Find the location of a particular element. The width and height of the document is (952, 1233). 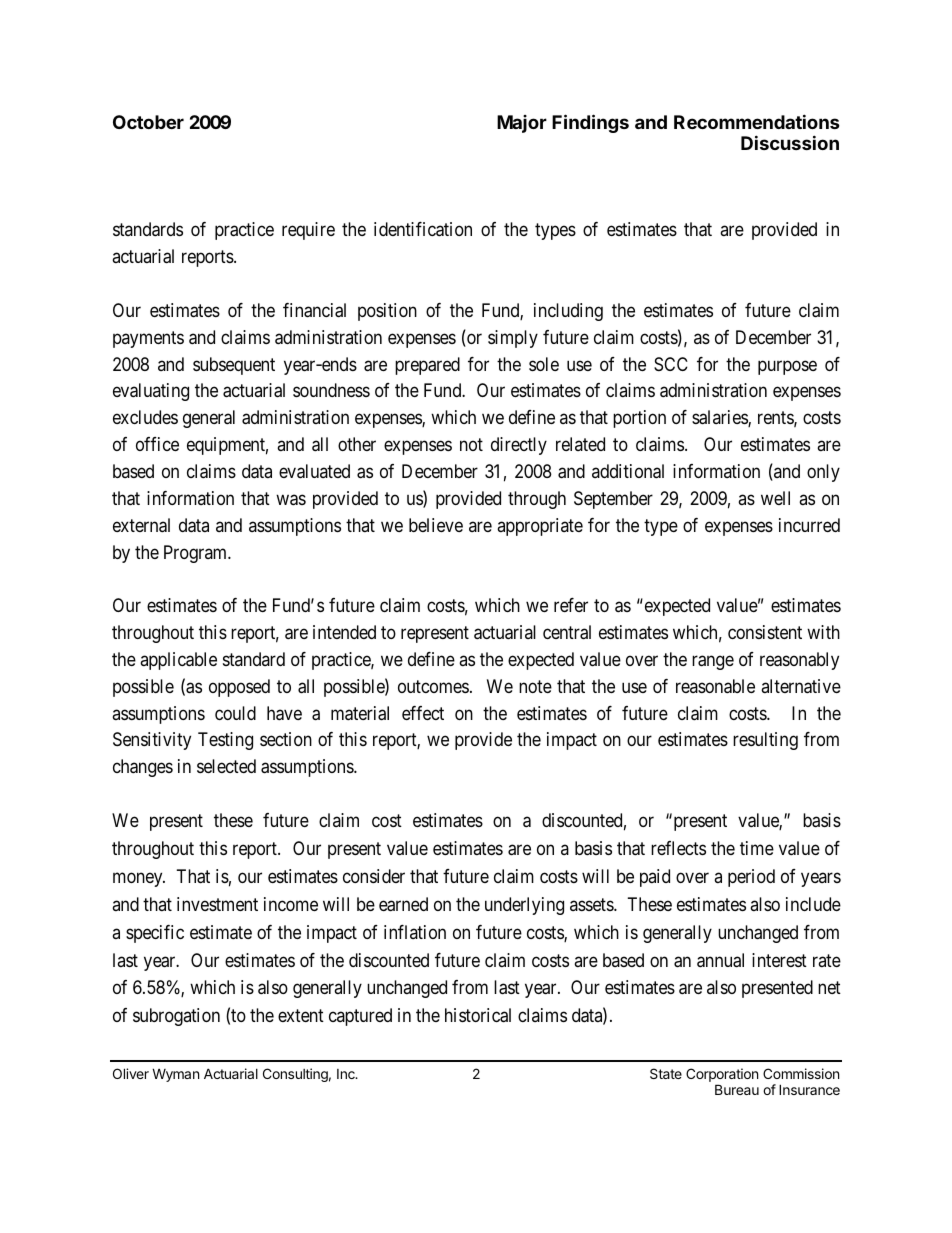

investment is located at coordinates (217, 904).
